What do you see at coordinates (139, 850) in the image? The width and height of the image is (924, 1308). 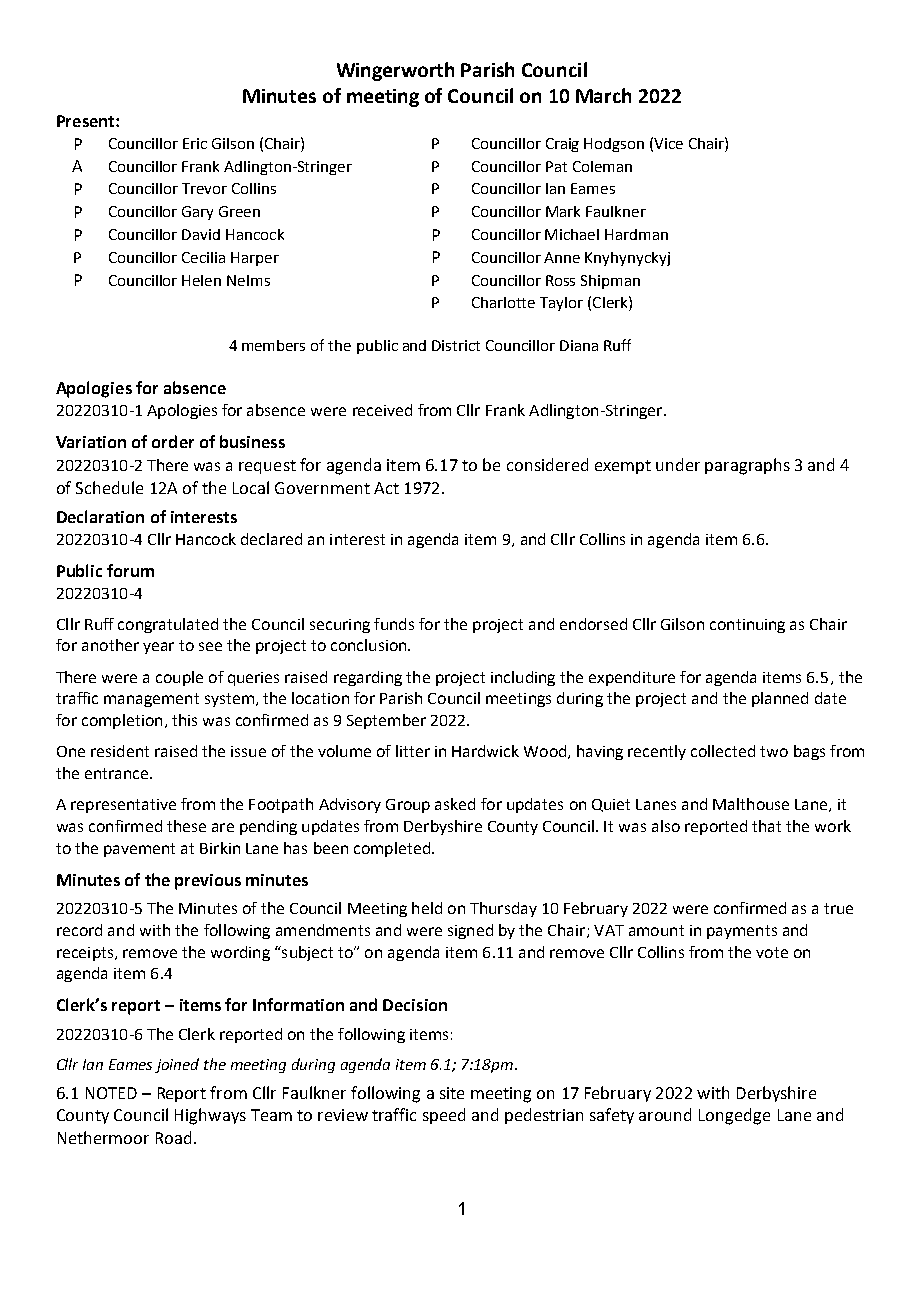 I see `pavement` at bounding box center [139, 850].
